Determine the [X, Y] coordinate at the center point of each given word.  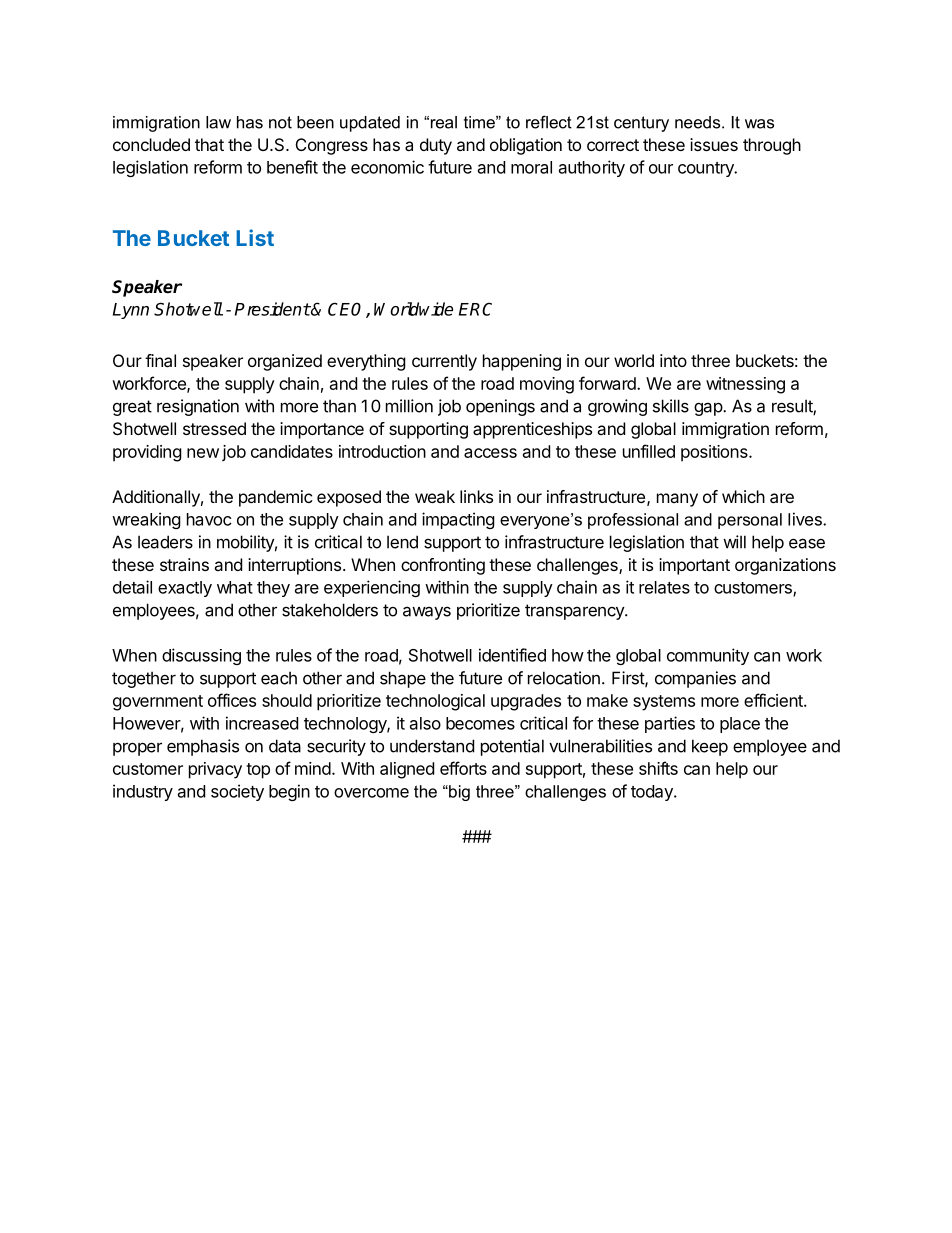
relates [664, 587]
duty [436, 146]
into [673, 360]
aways [427, 613]
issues [714, 144]
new [203, 453]
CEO [347, 310]
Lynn [131, 311]
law [218, 122]
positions [715, 453]
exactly [185, 589]
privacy [215, 770]
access [490, 453]
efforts [463, 768]
